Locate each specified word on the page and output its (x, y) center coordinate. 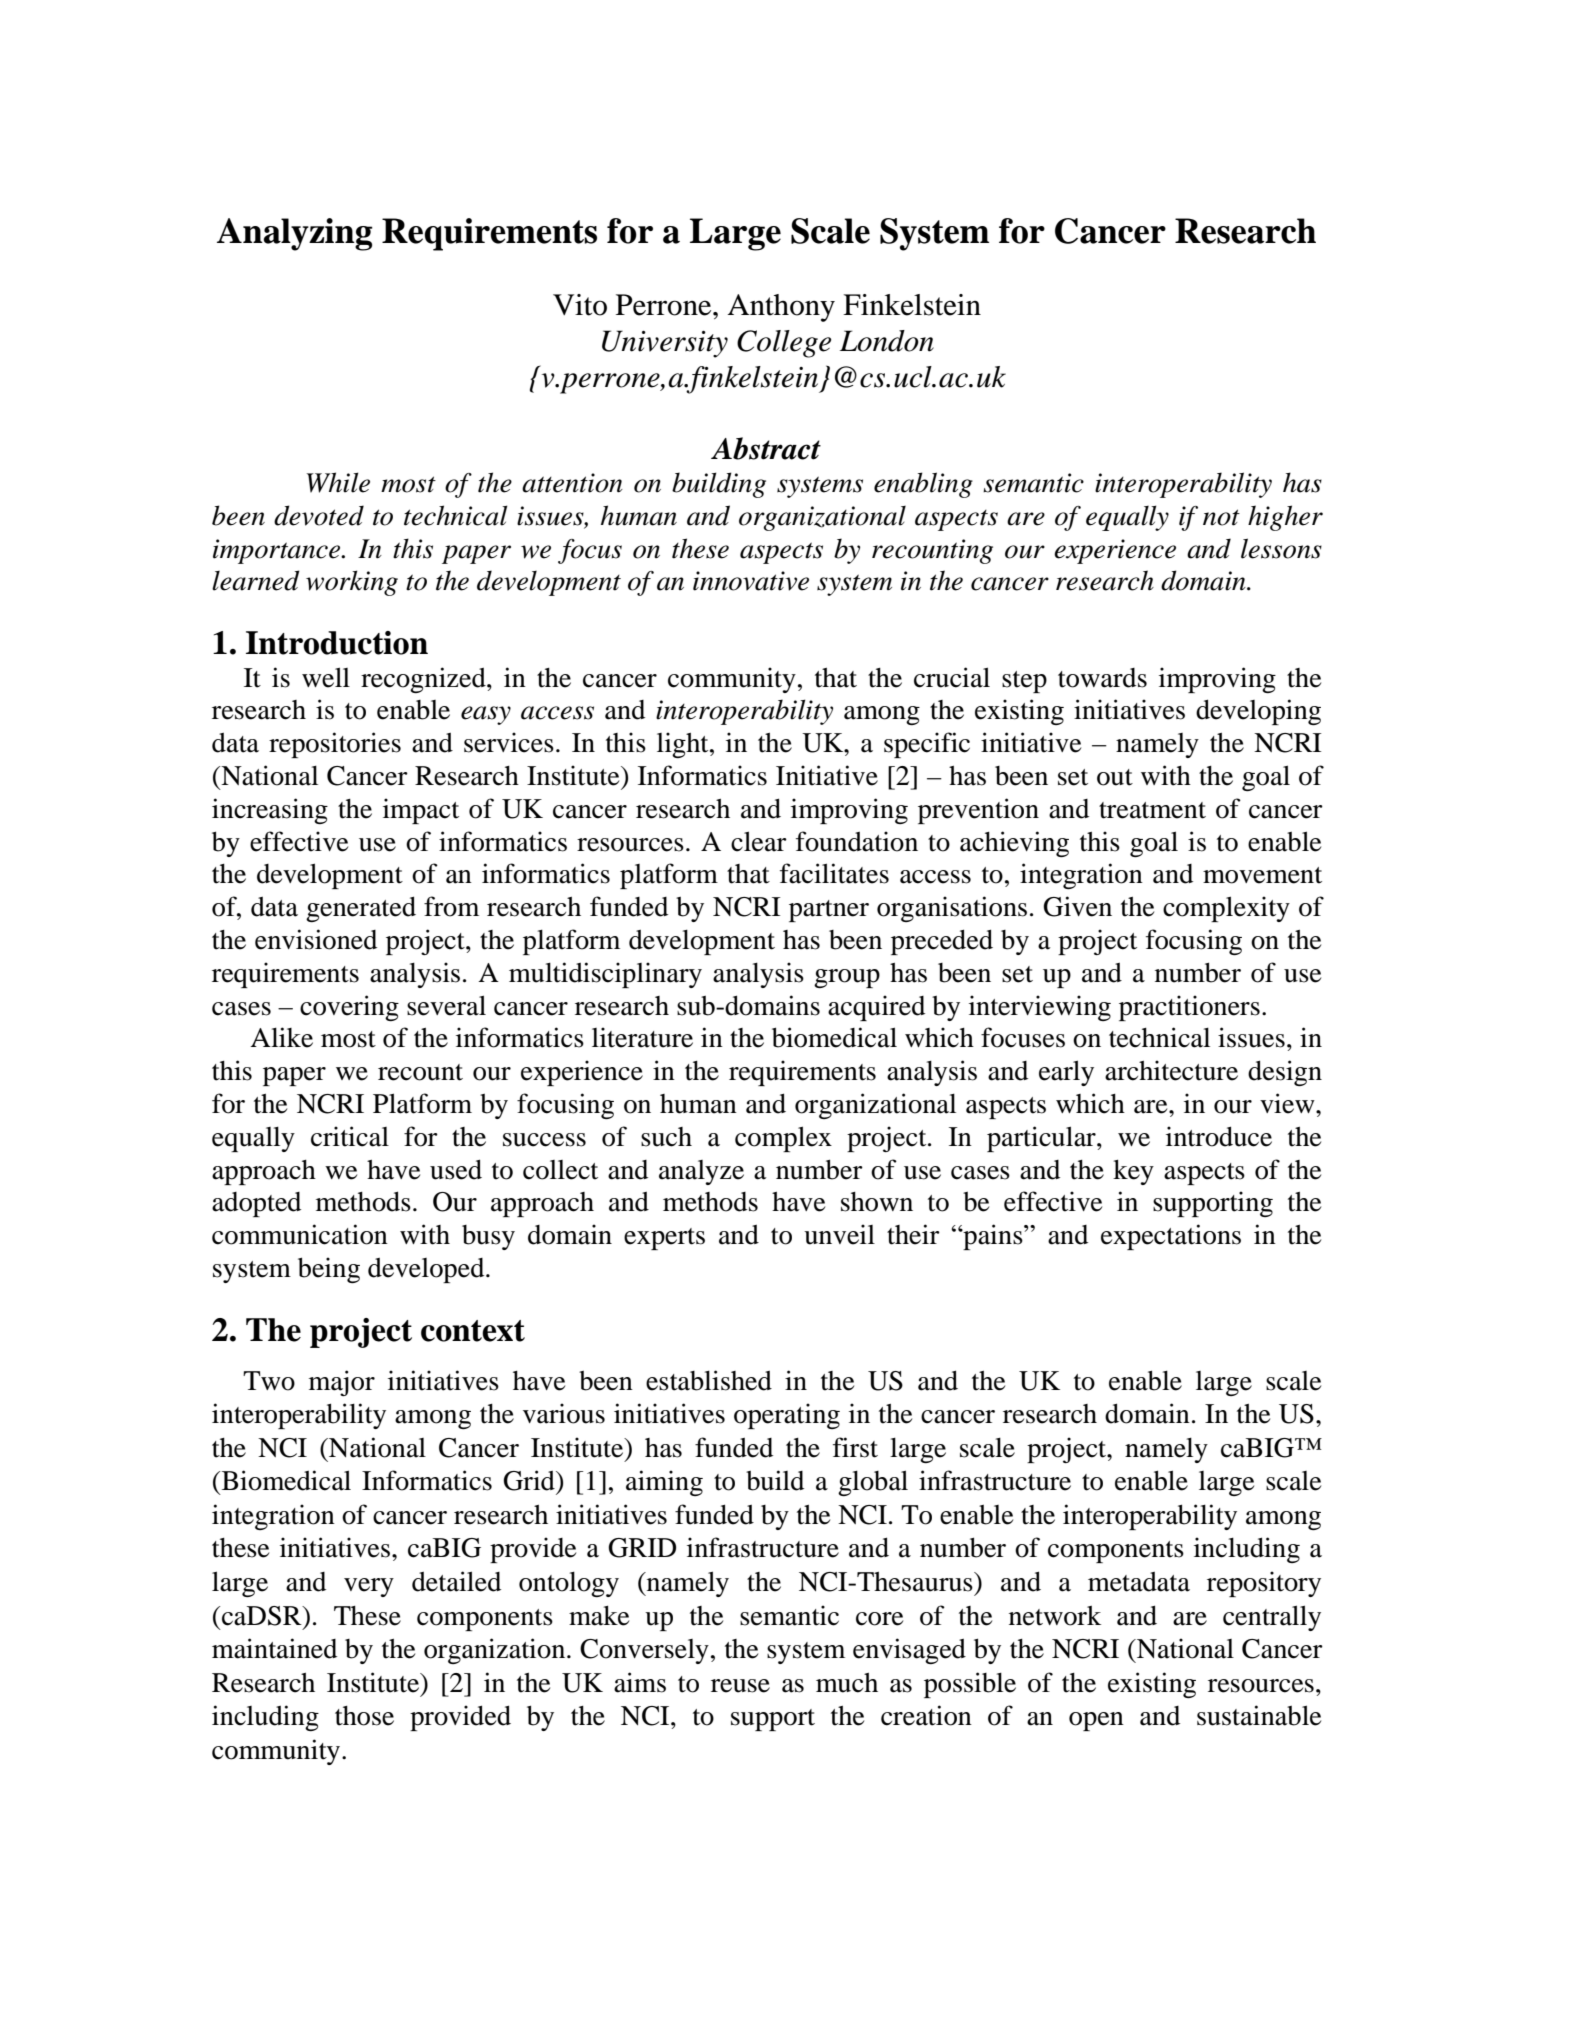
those (364, 1716)
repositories (335, 745)
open (1096, 1721)
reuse (740, 1686)
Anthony (781, 308)
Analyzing (295, 234)
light (684, 745)
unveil (839, 1234)
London (887, 341)
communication (300, 1234)
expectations (1171, 1237)
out (1115, 777)
